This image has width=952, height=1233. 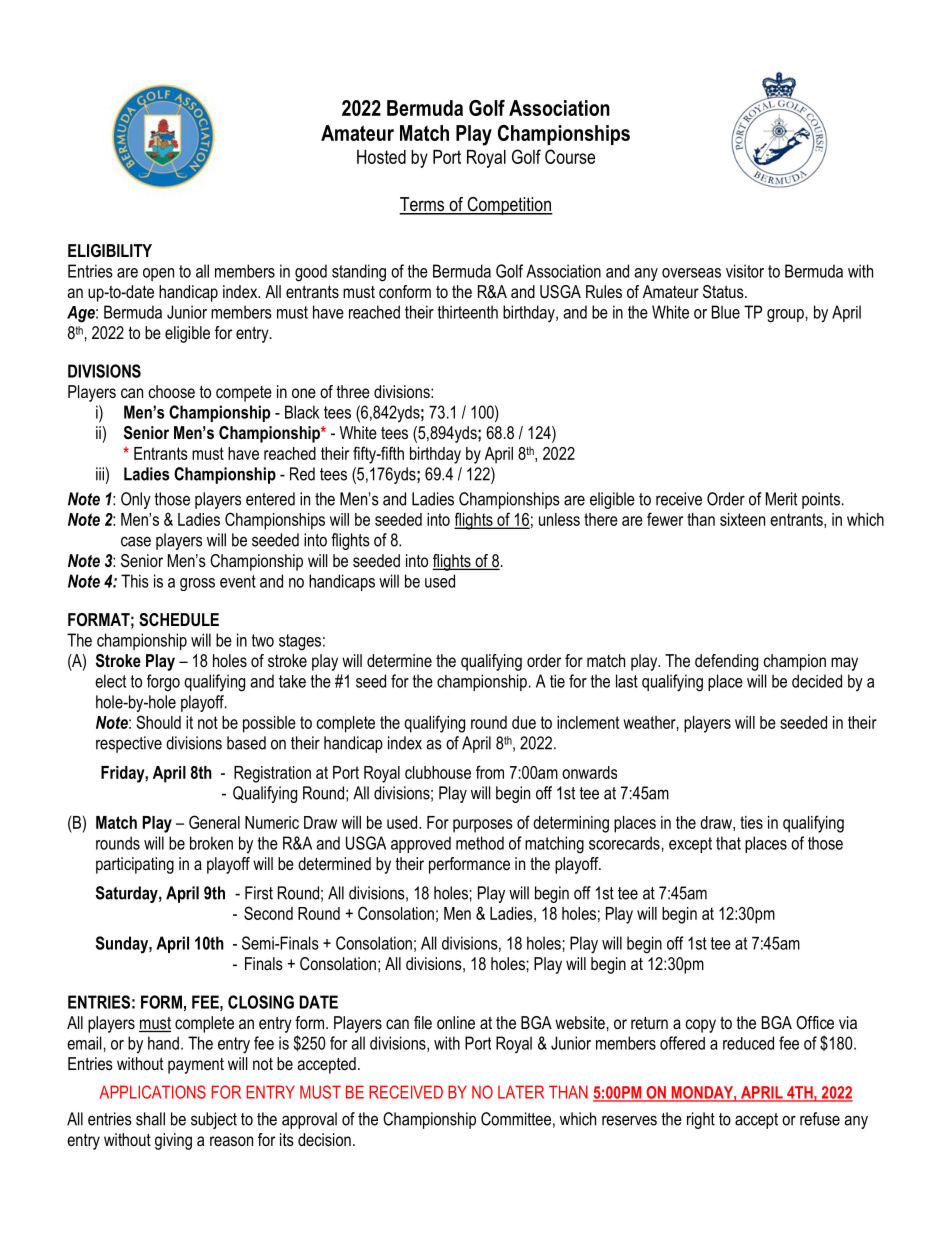 What do you see at coordinates (701, 1120) in the image?
I see `right` at bounding box center [701, 1120].
